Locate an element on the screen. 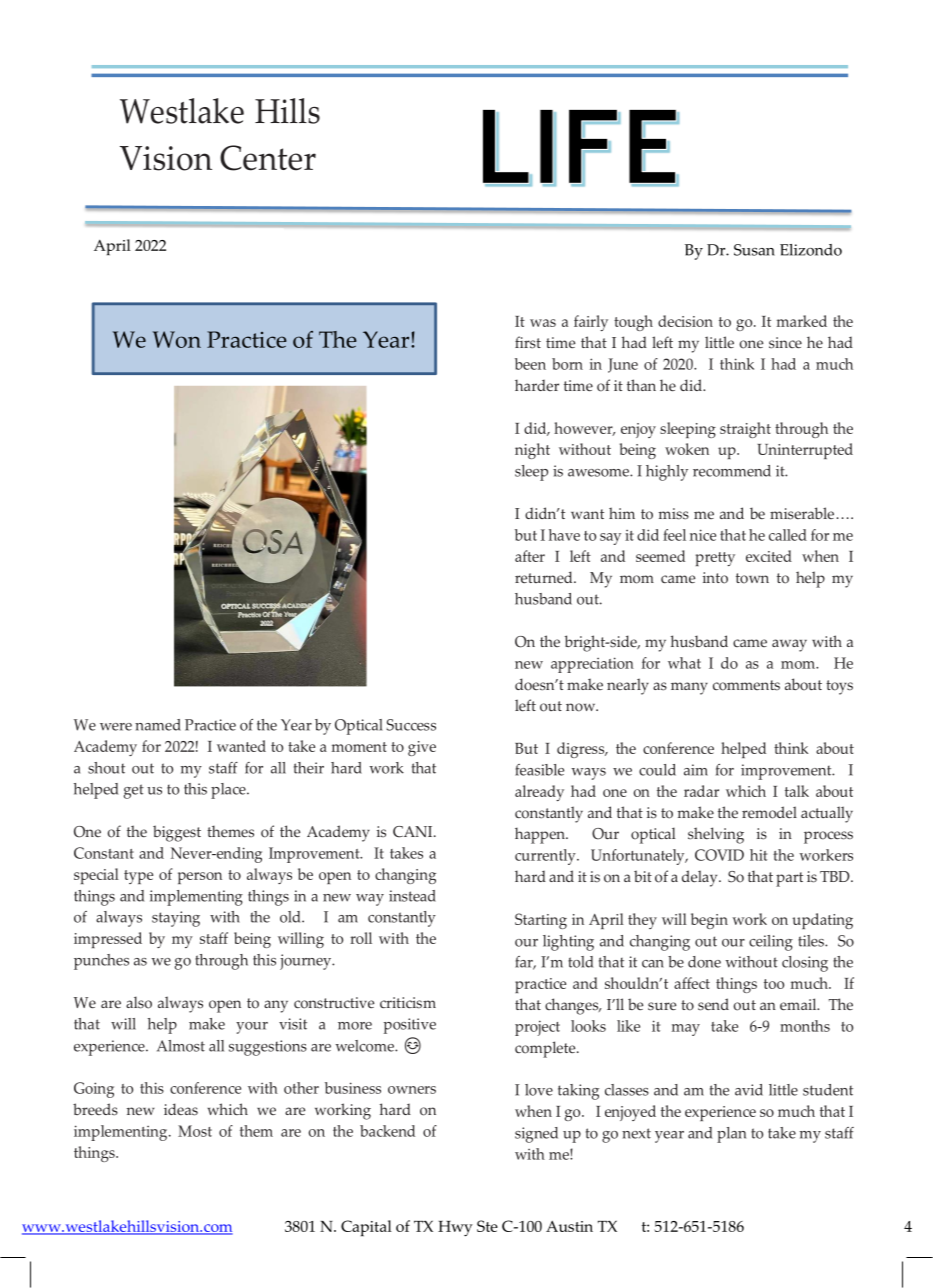 This screenshot has width=933, height=1288. named is located at coordinates (158, 725).
